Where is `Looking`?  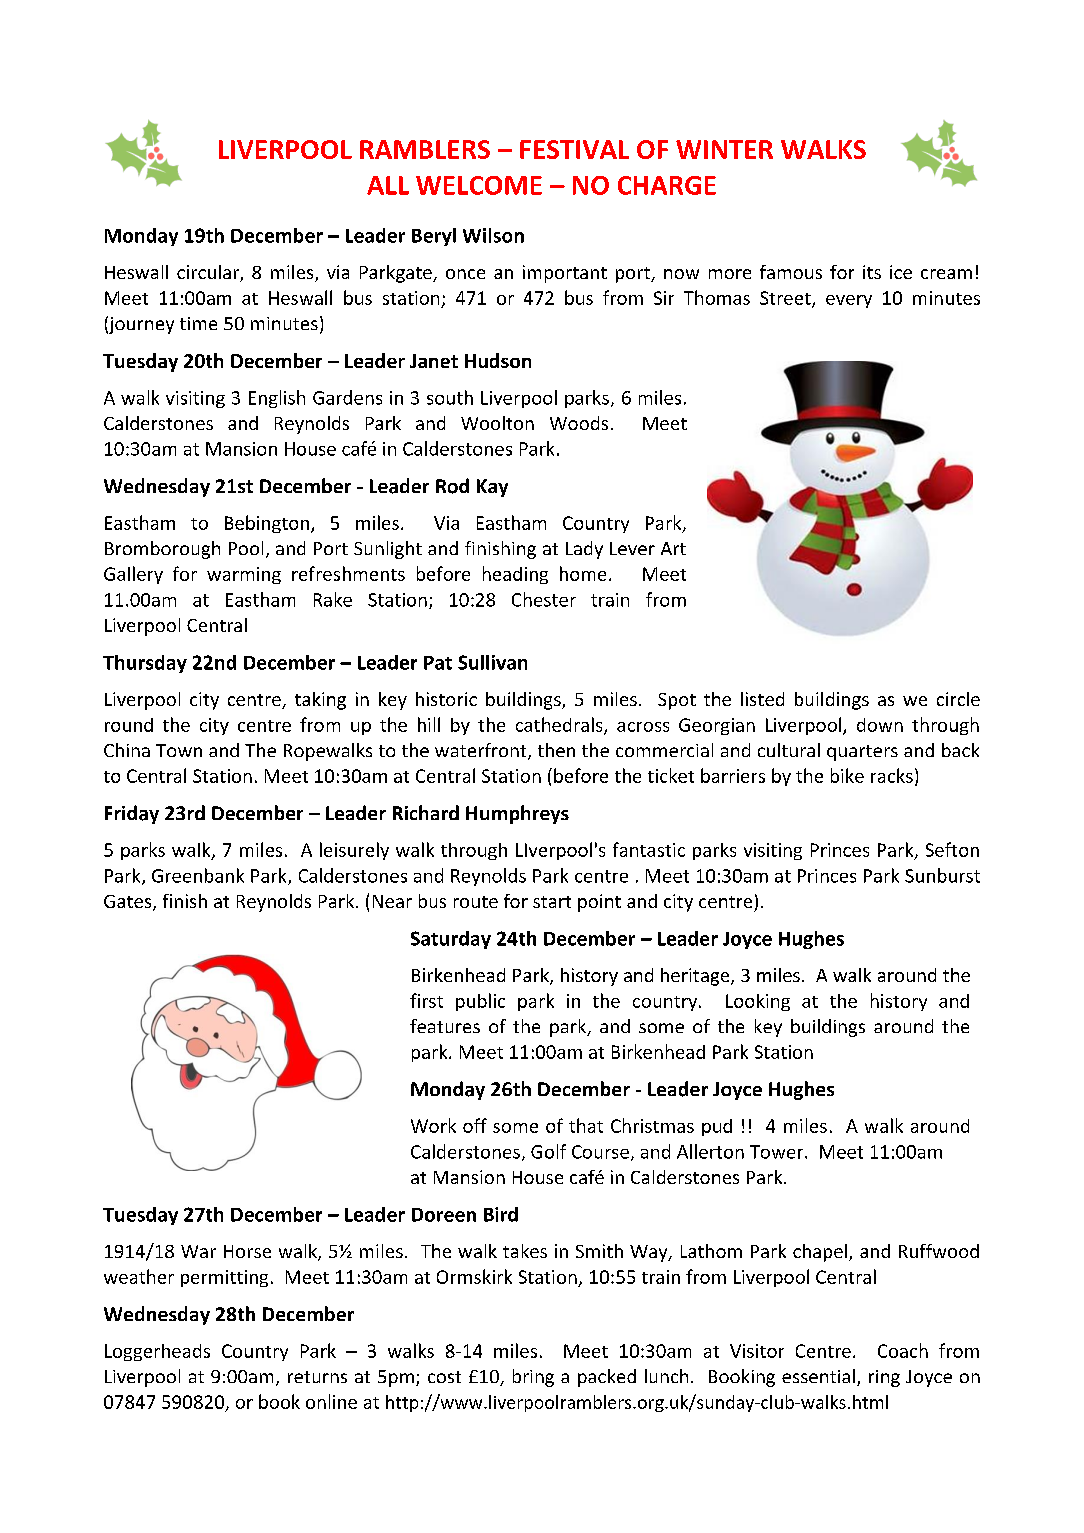 Looking is located at coordinates (758, 1002).
